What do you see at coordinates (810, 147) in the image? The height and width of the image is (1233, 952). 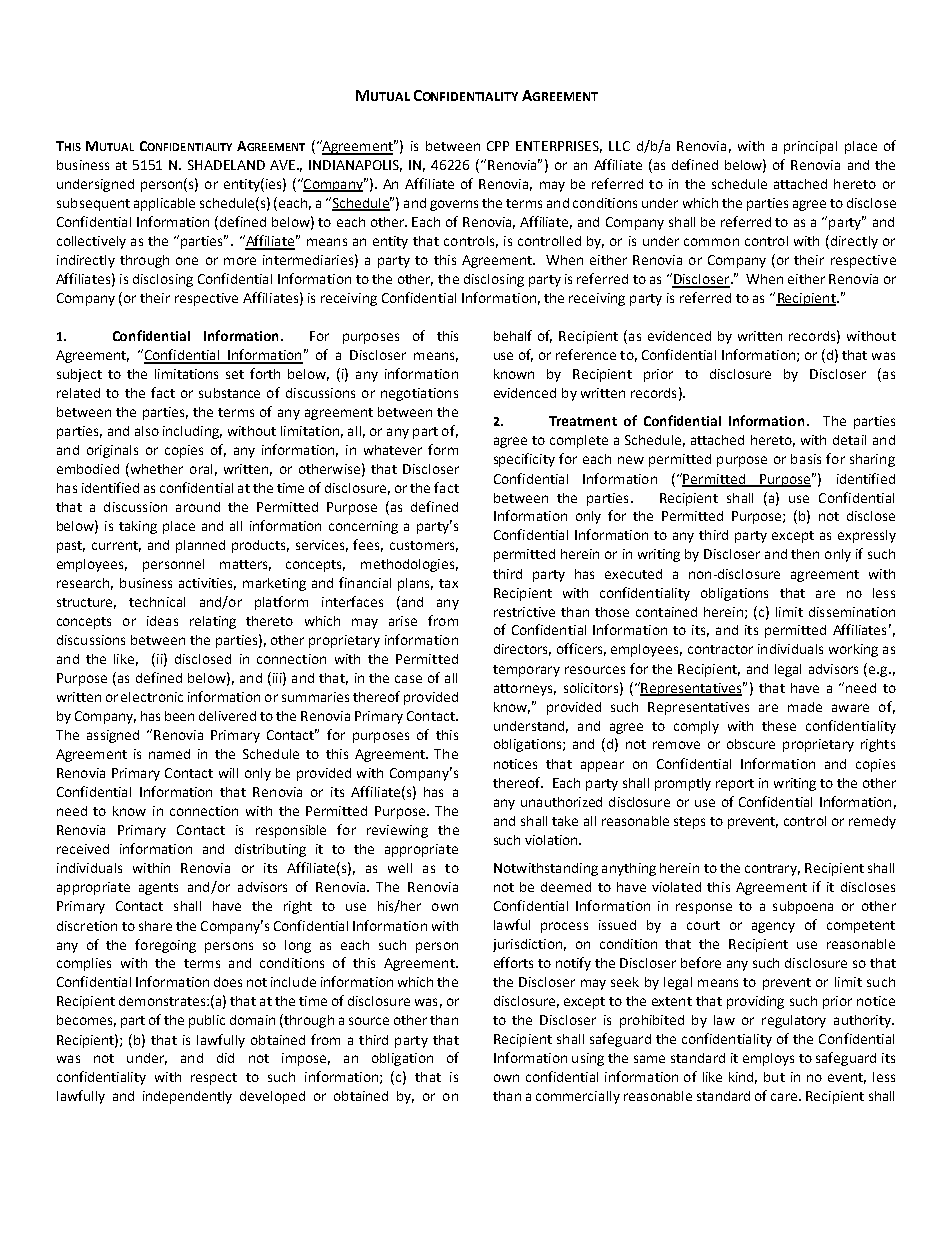 I see `principal` at bounding box center [810, 147].
